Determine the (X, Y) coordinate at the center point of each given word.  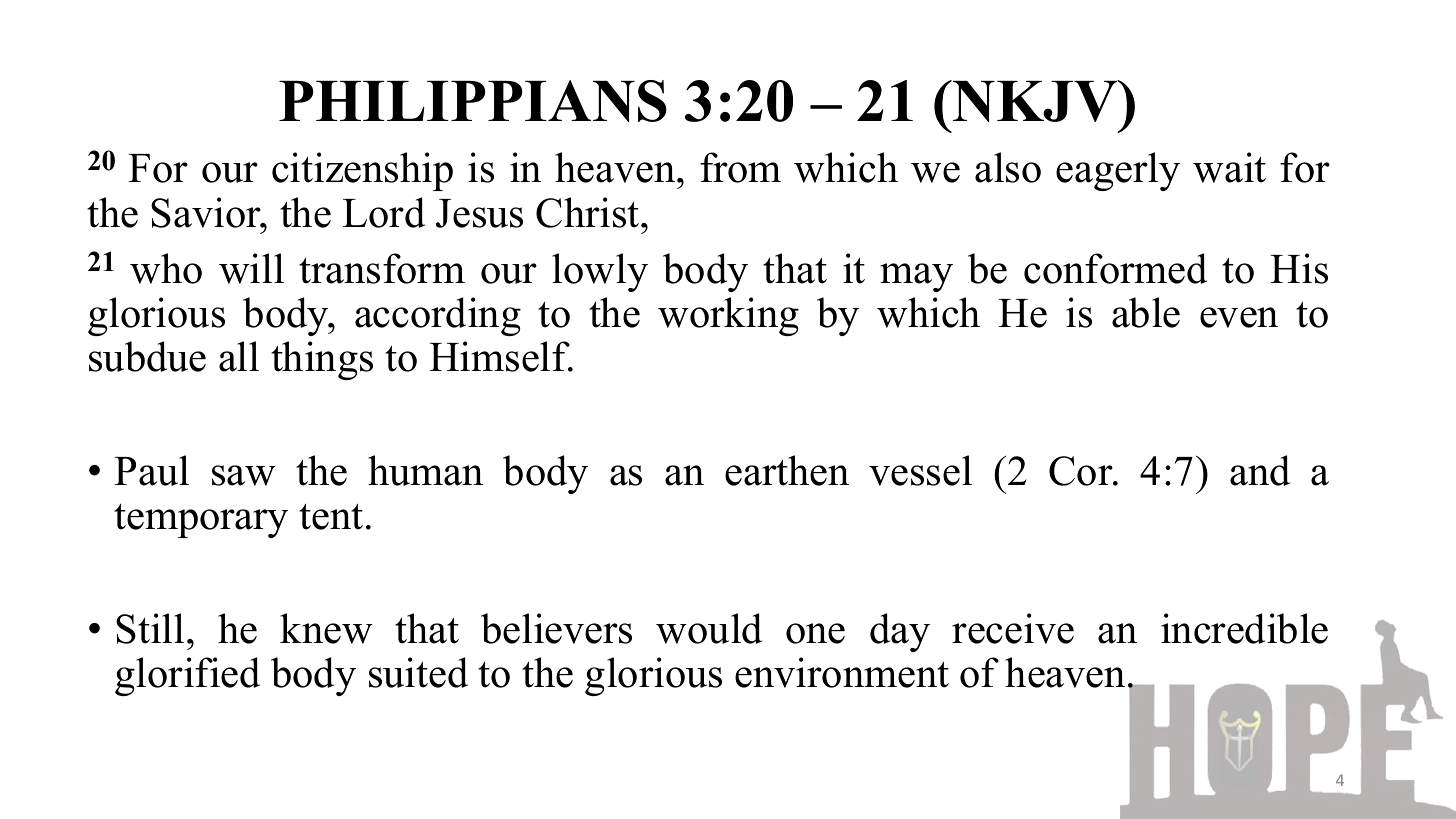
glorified (187, 676)
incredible (1244, 628)
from (740, 167)
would (709, 628)
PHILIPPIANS (473, 101)
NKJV (1035, 101)
